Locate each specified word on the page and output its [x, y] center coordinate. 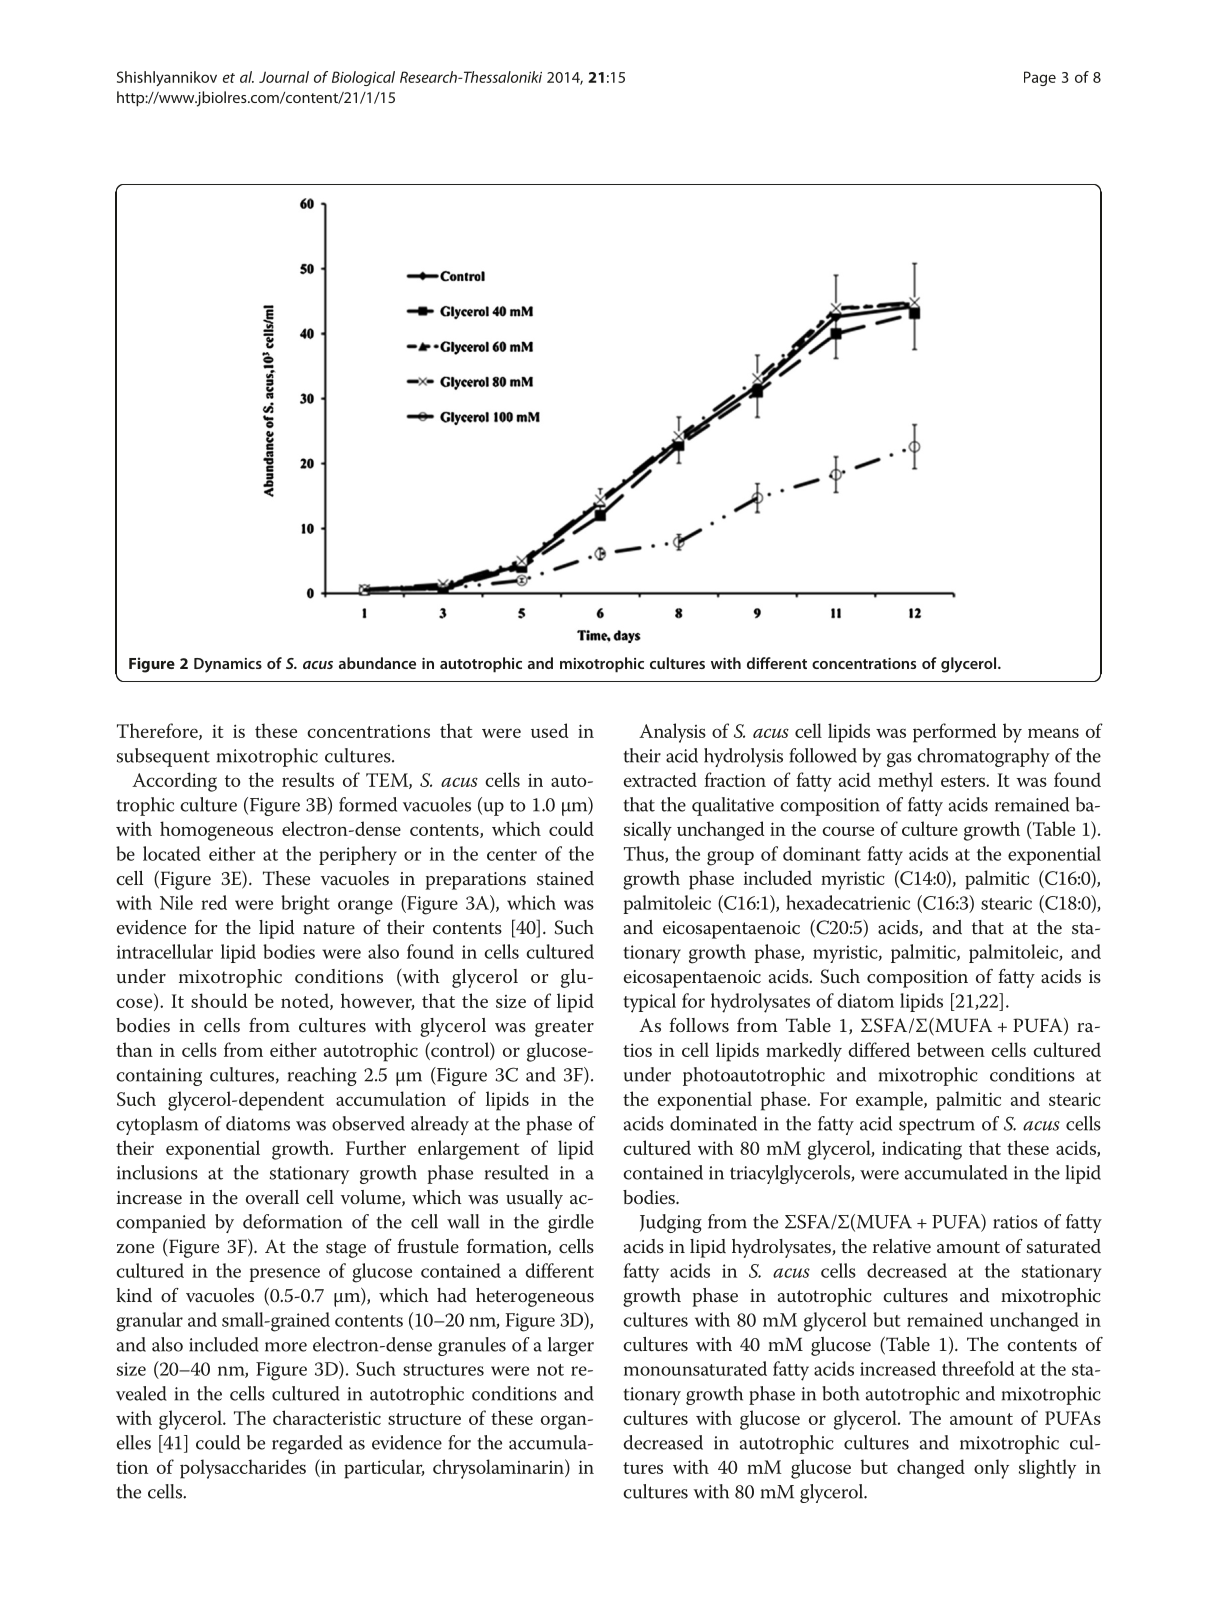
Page [1040, 78]
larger [571, 1346]
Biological [363, 78]
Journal [284, 77]
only [991, 1469]
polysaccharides [243, 1469]
